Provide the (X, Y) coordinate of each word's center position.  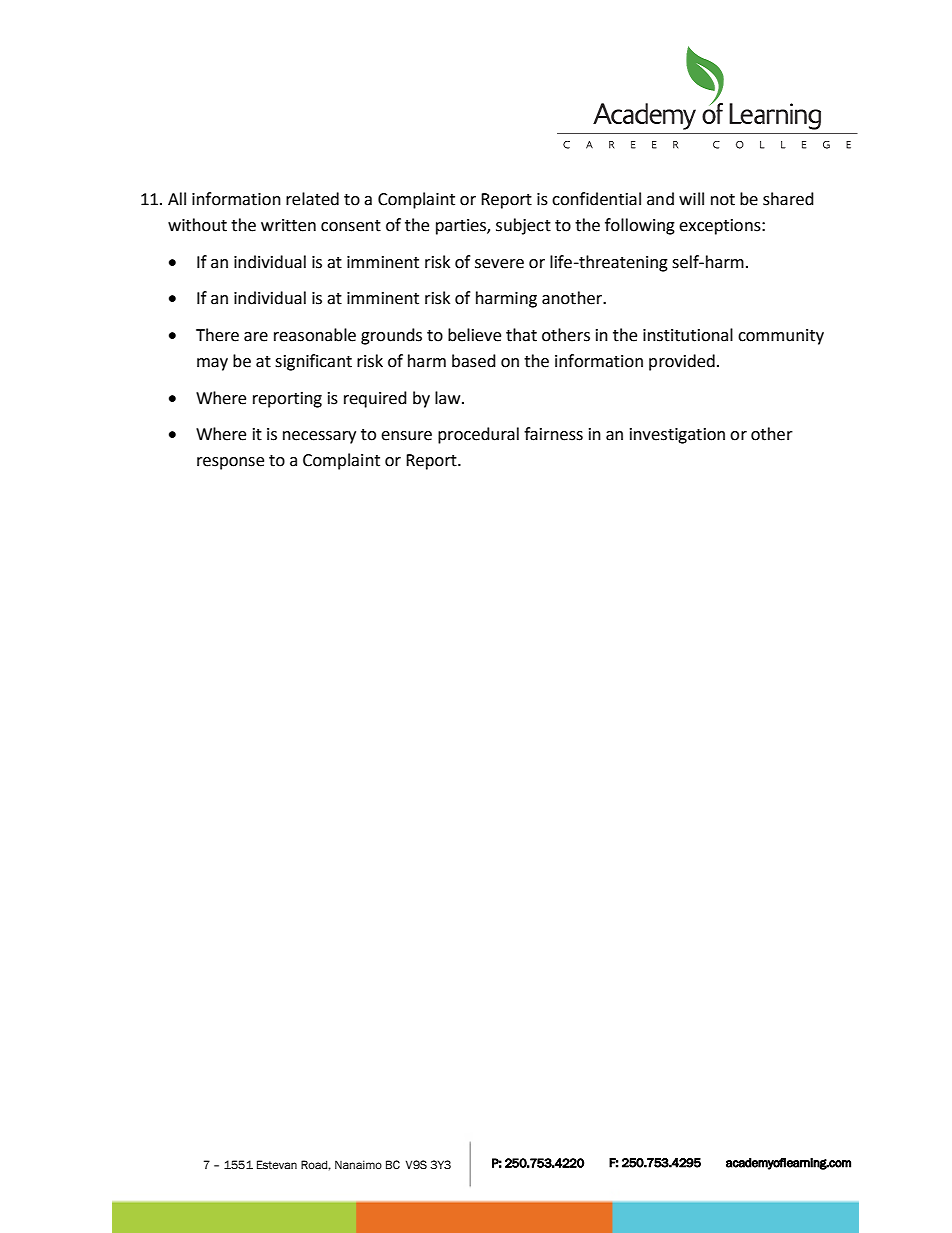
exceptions (721, 227)
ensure (406, 436)
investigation (677, 436)
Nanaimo (358, 1164)
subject (523, 226)
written (288, 225)
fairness (553, 434)
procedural (478, 435)
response (230, 463)
